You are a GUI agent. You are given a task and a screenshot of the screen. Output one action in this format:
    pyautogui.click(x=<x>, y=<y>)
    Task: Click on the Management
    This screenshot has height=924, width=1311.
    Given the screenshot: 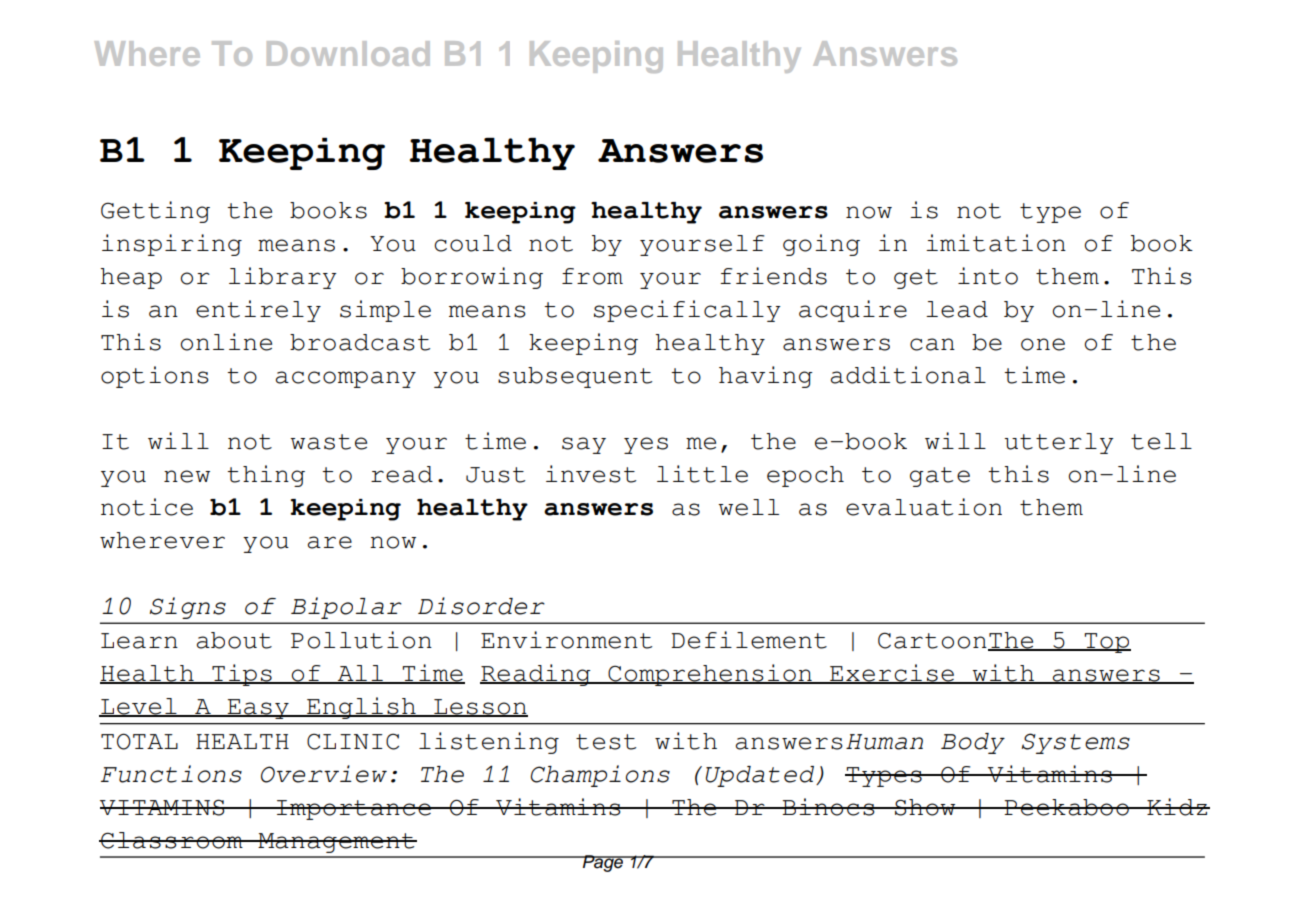 What is the action you would take?
    pyautogui.click(x=336, y=843)
